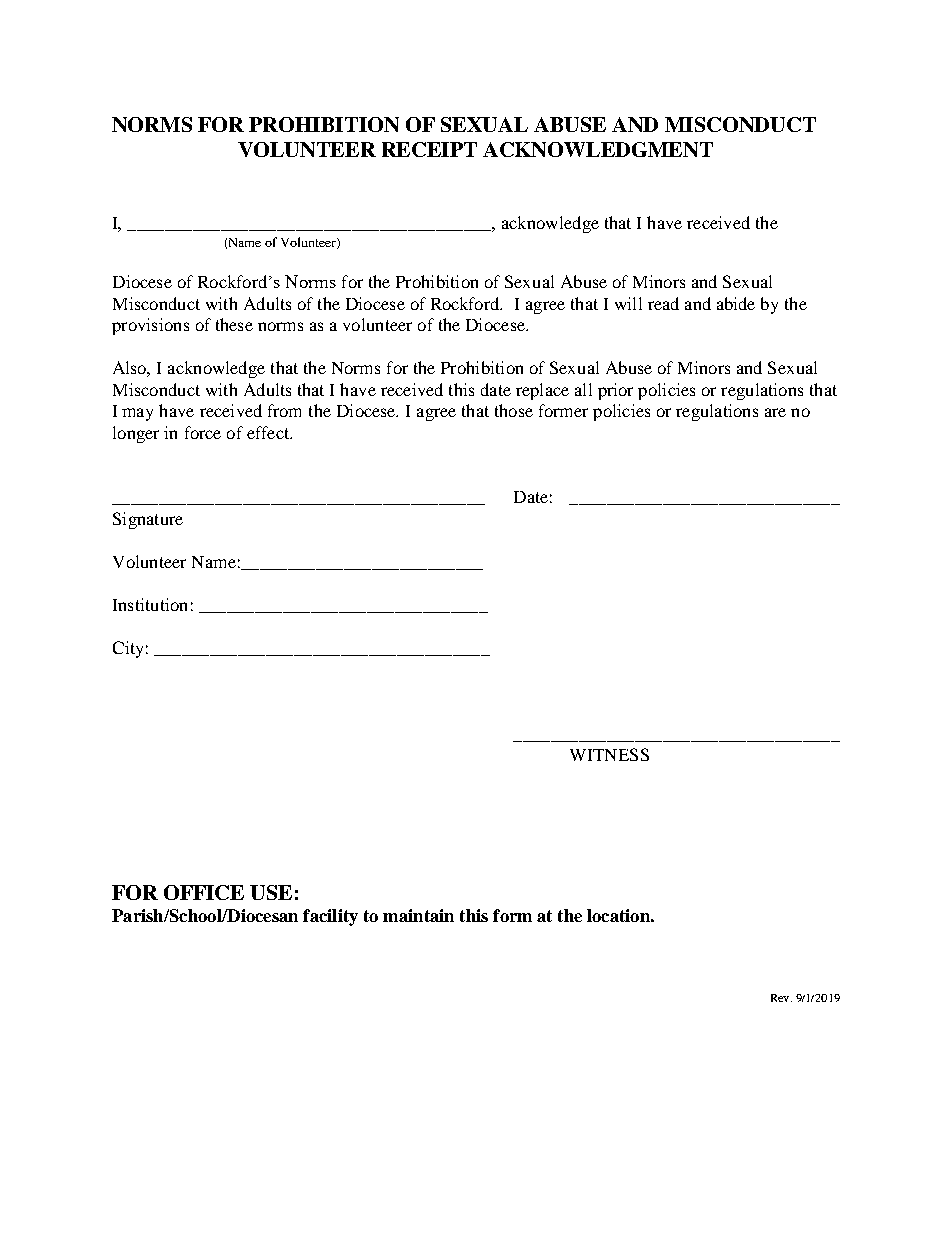  Describe the element at coordinates (775, 412) in the screenshot. I see `are` at that location.
